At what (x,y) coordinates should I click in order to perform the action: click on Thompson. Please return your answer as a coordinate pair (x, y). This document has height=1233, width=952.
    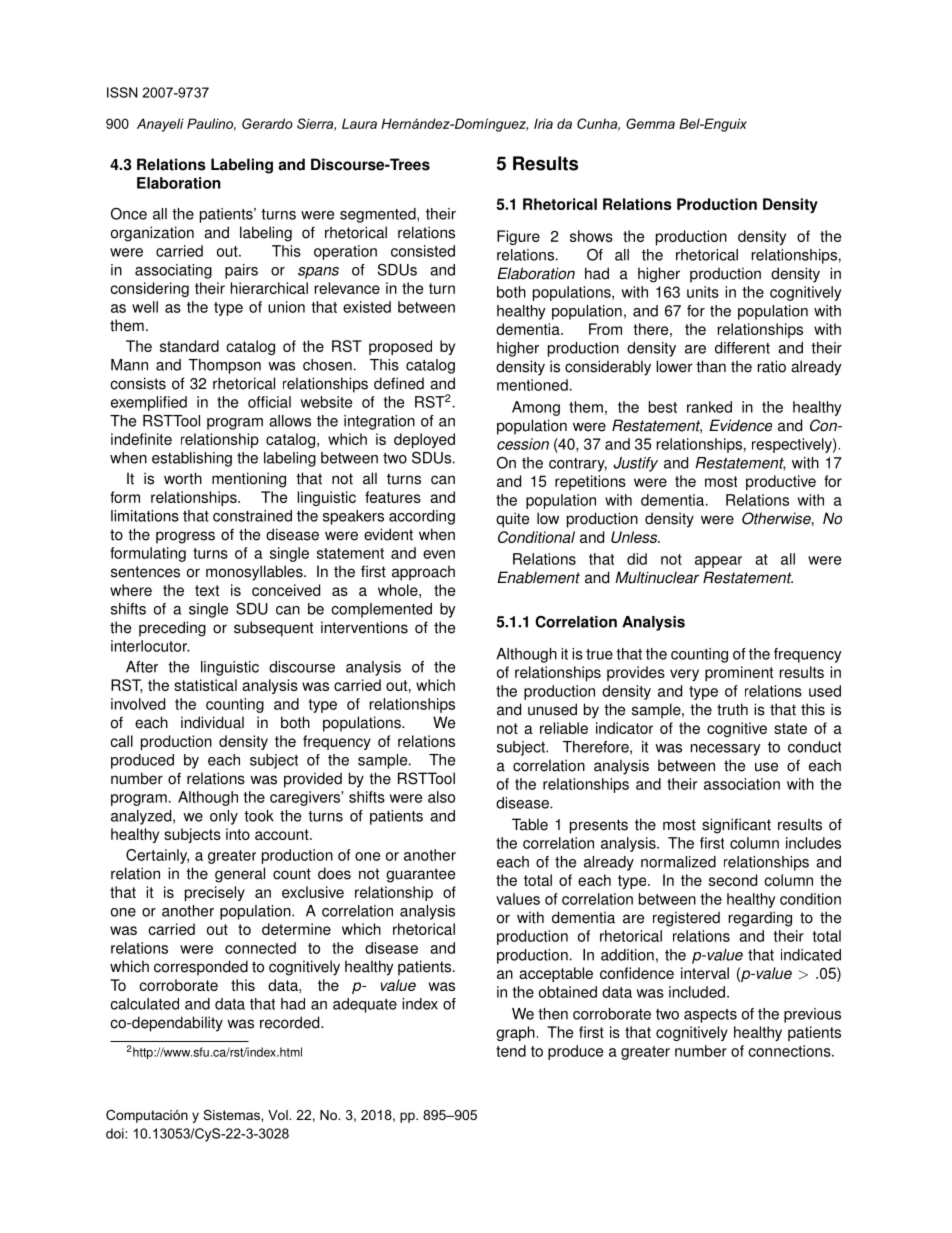
    Looking at the image, I should click on (225, 366).
